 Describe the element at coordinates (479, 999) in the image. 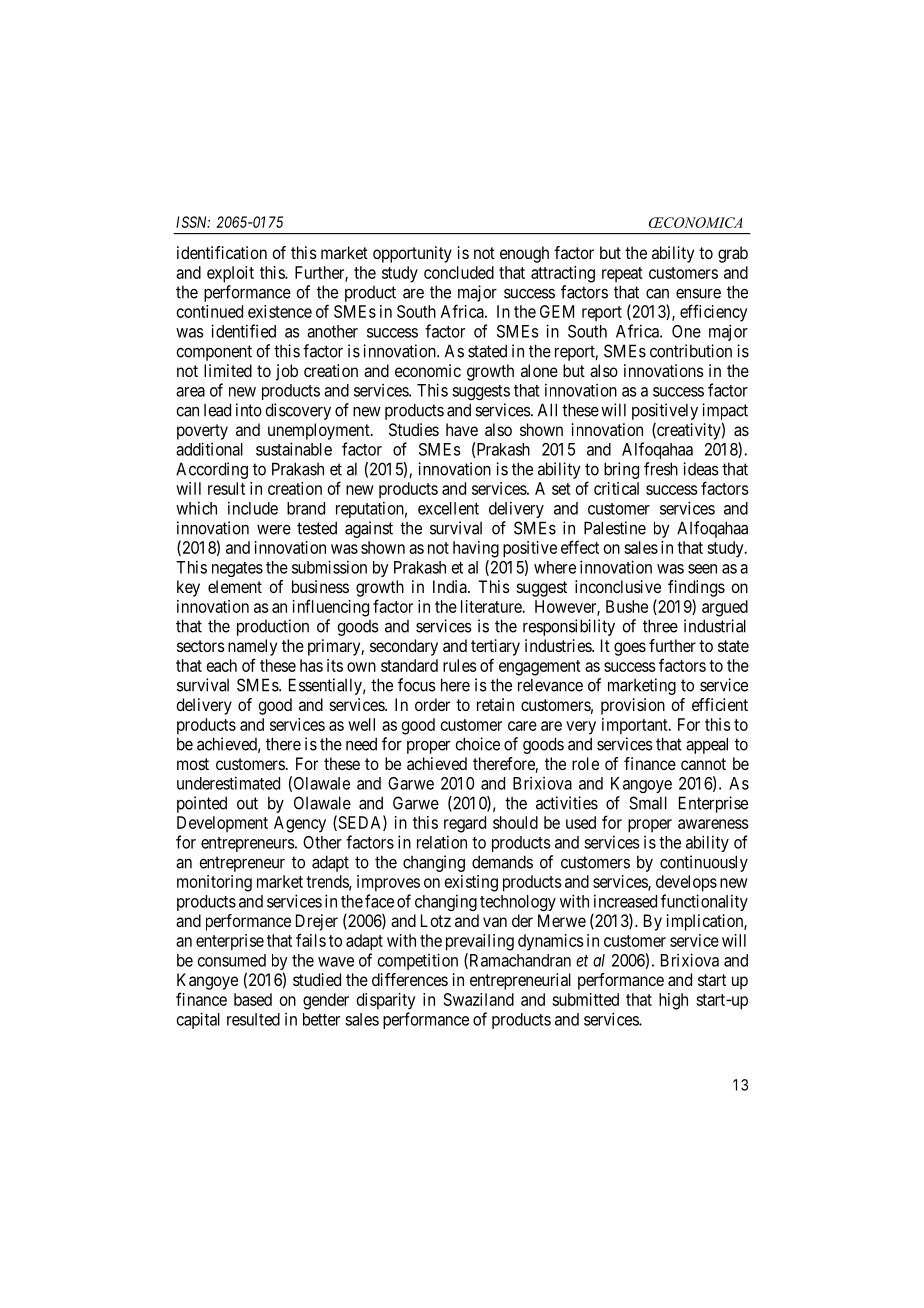

I see `Swaziland` at that location.
